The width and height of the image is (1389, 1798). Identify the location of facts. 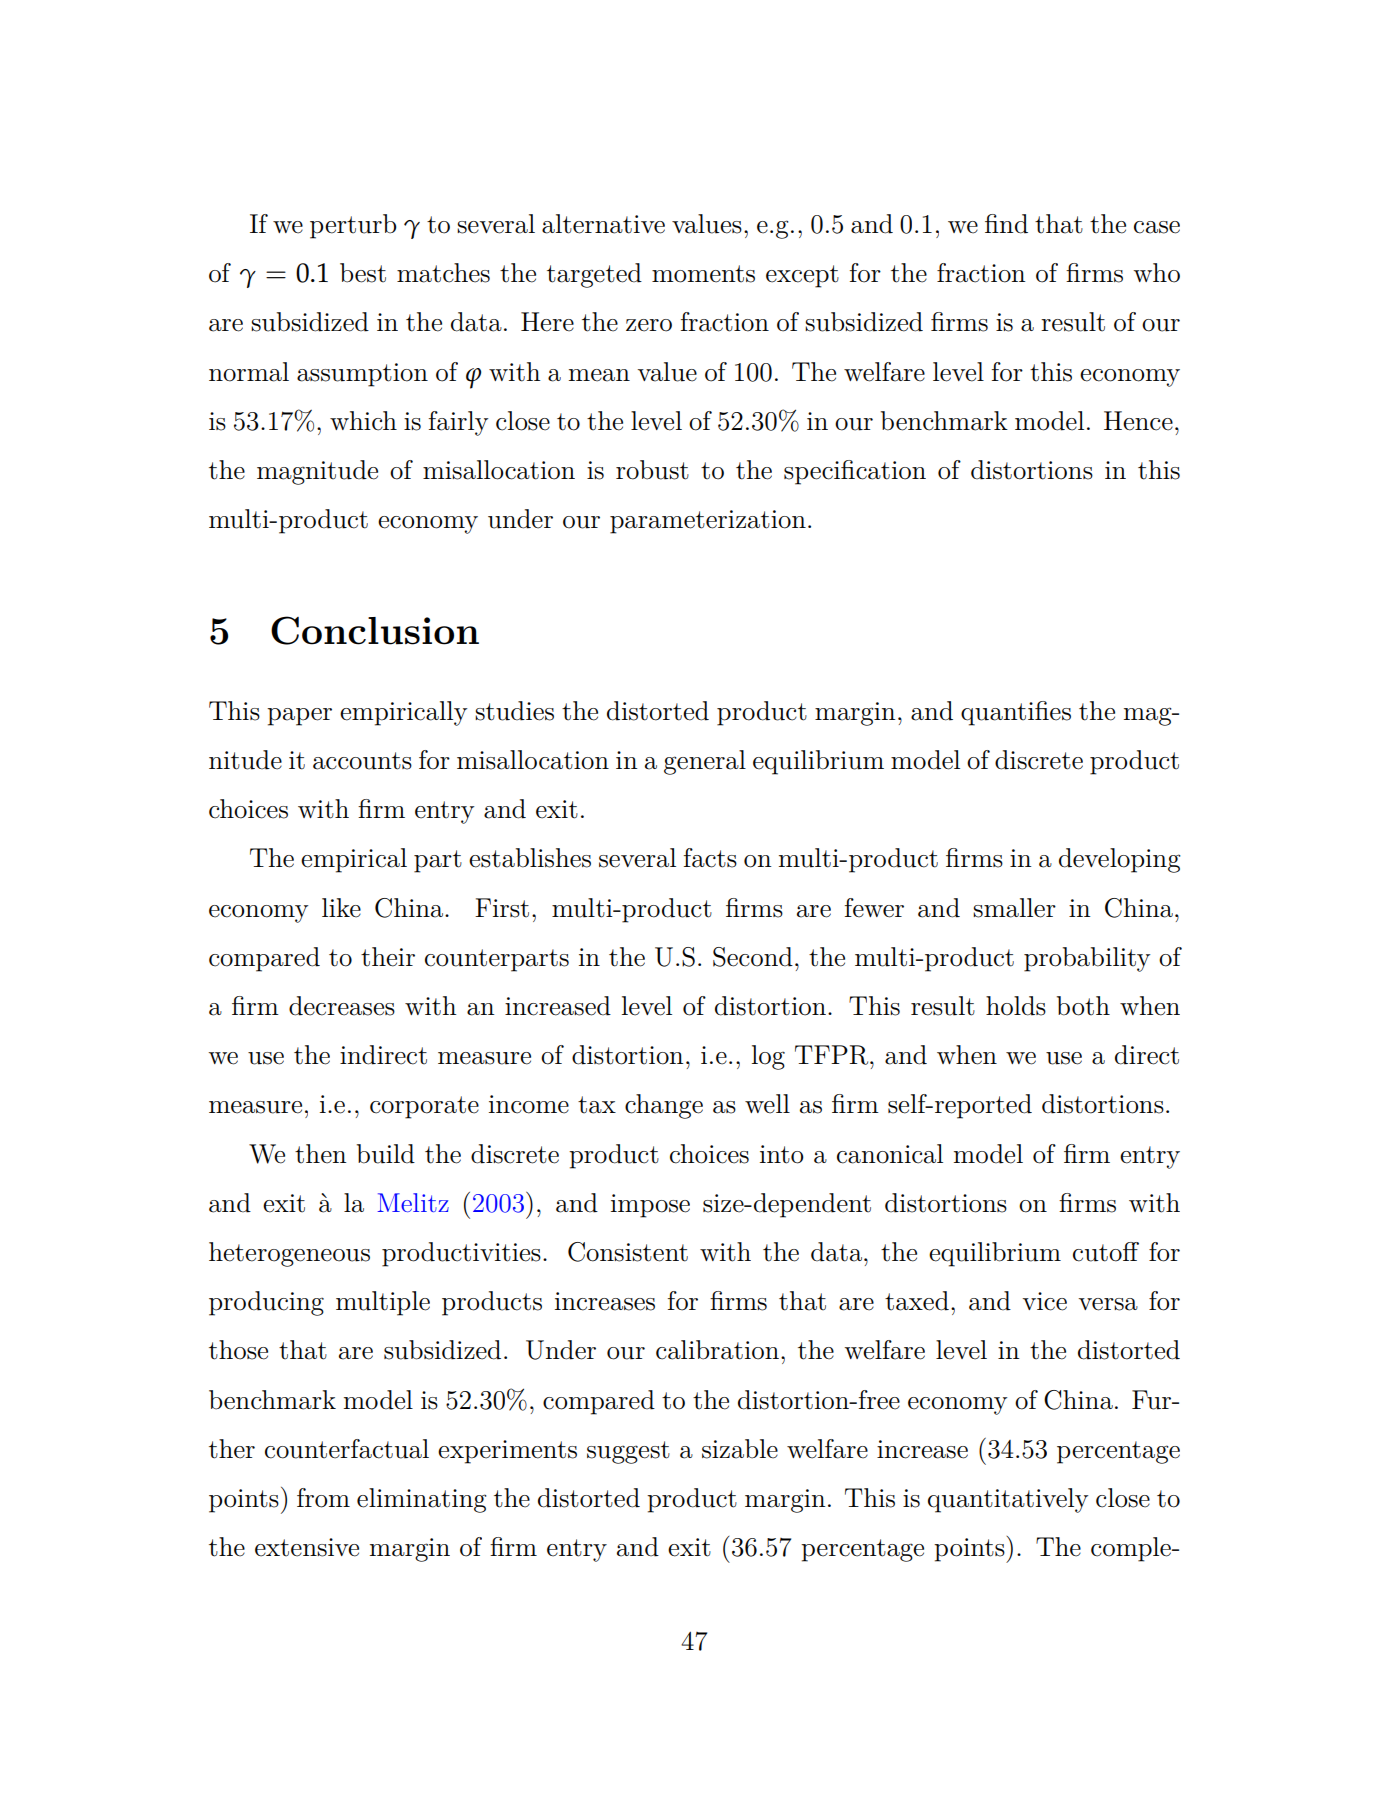
(710, 858).
